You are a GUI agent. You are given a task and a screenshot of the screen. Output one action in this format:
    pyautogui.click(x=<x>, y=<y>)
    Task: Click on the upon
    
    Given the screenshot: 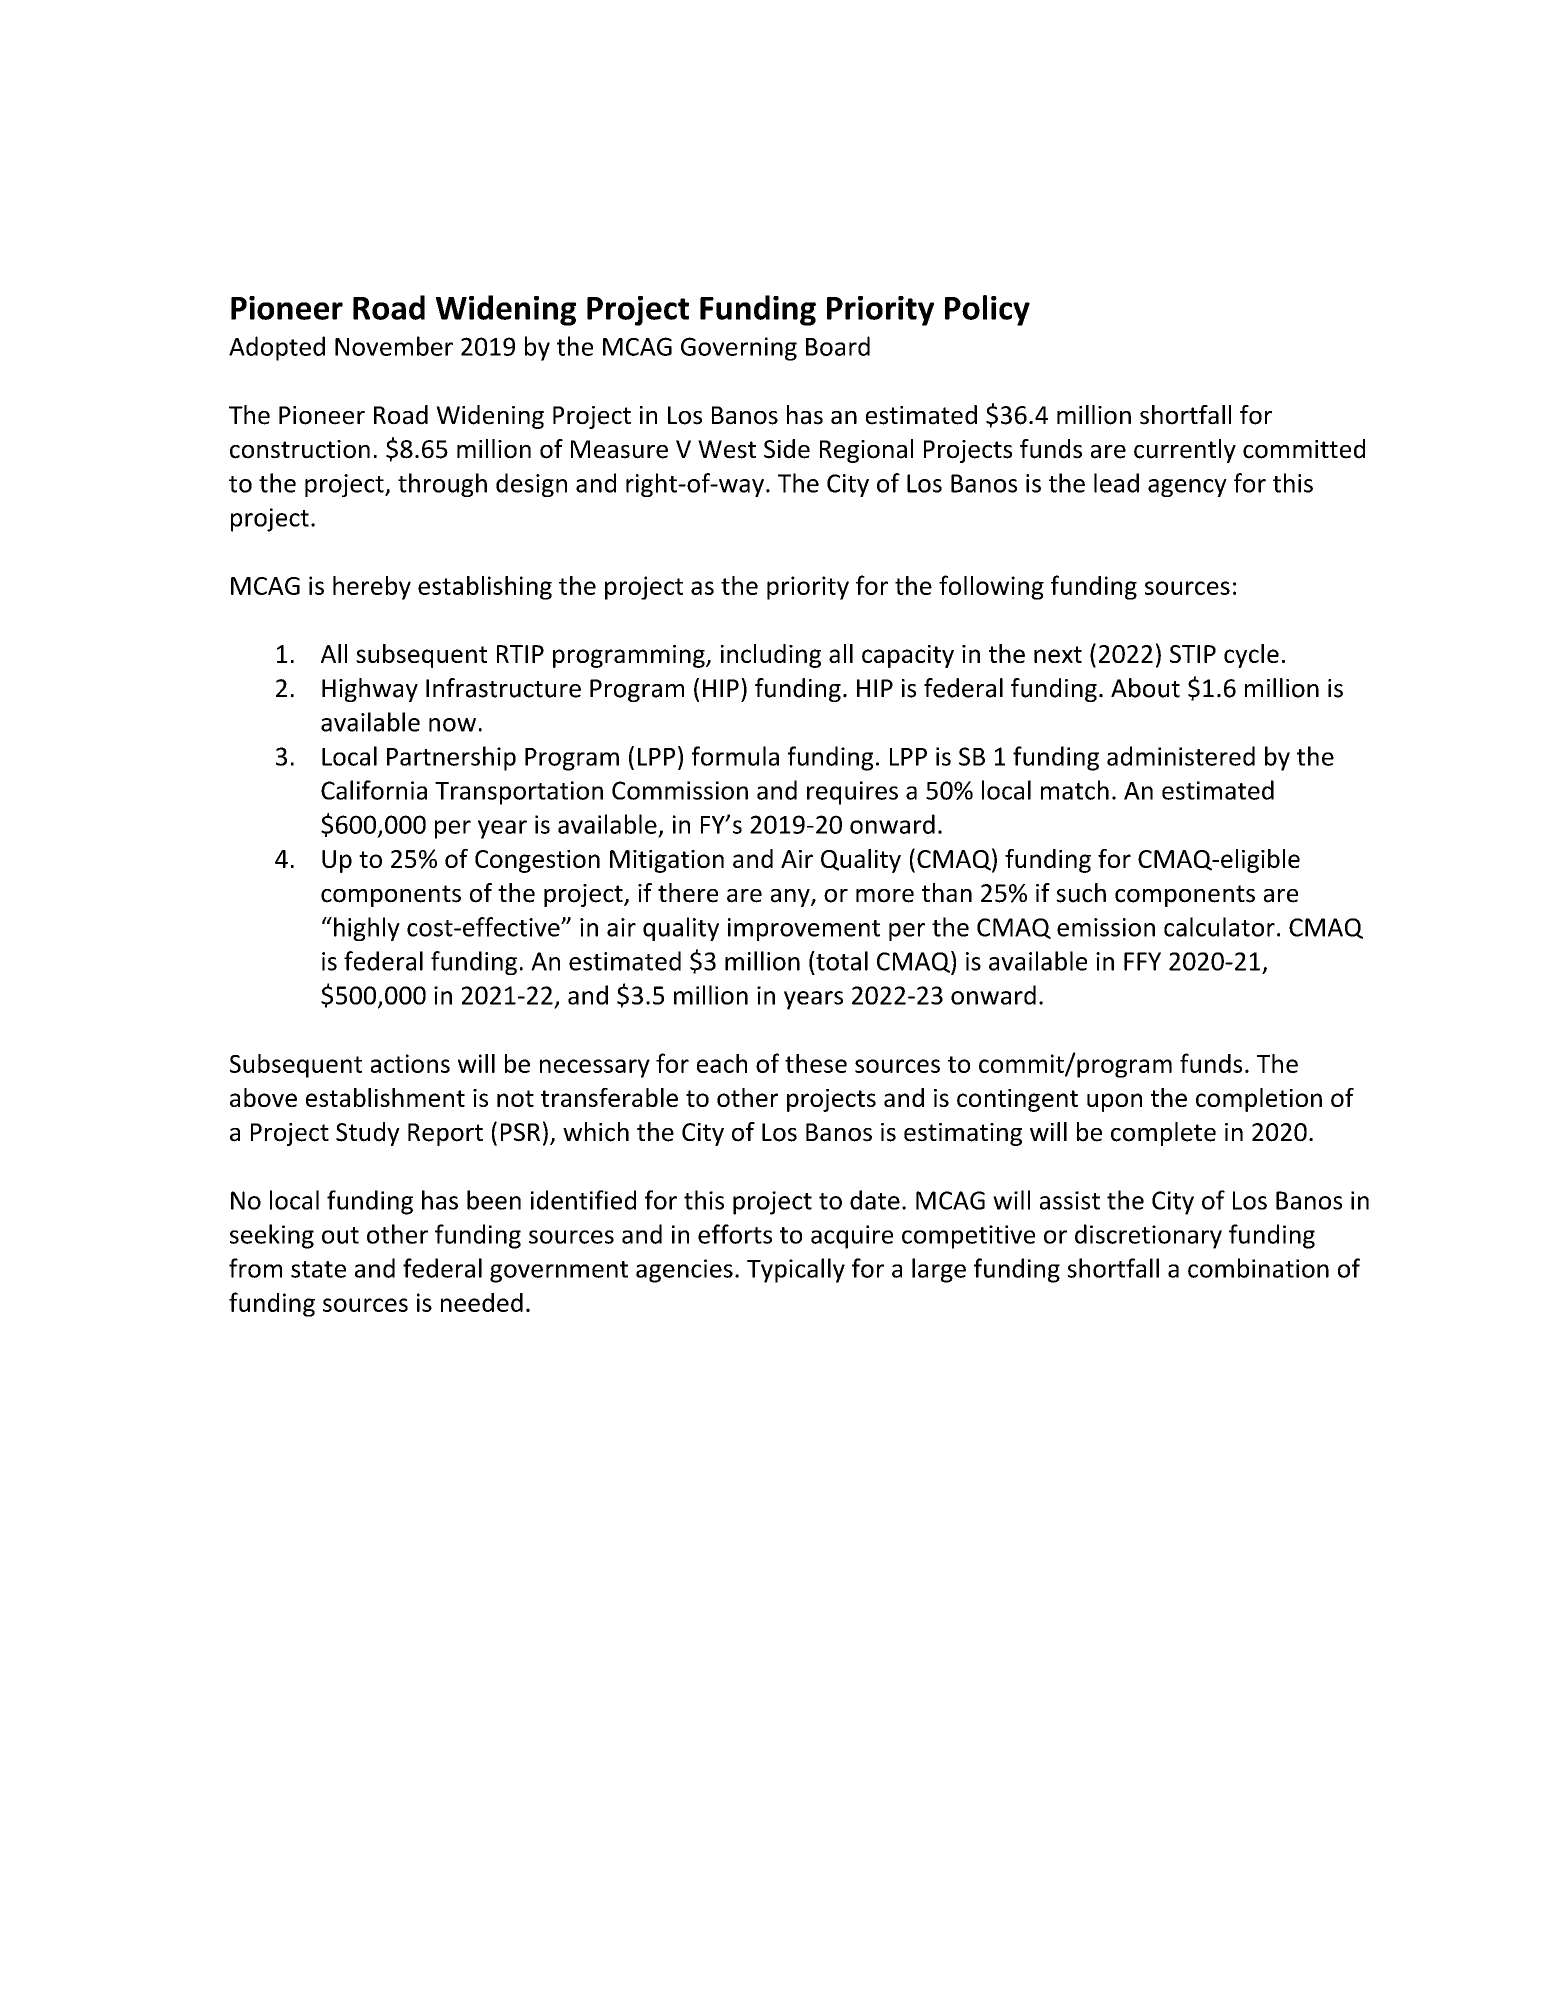 What is the action you would take?
    pyautogui.click(x=1114, y=1102)
